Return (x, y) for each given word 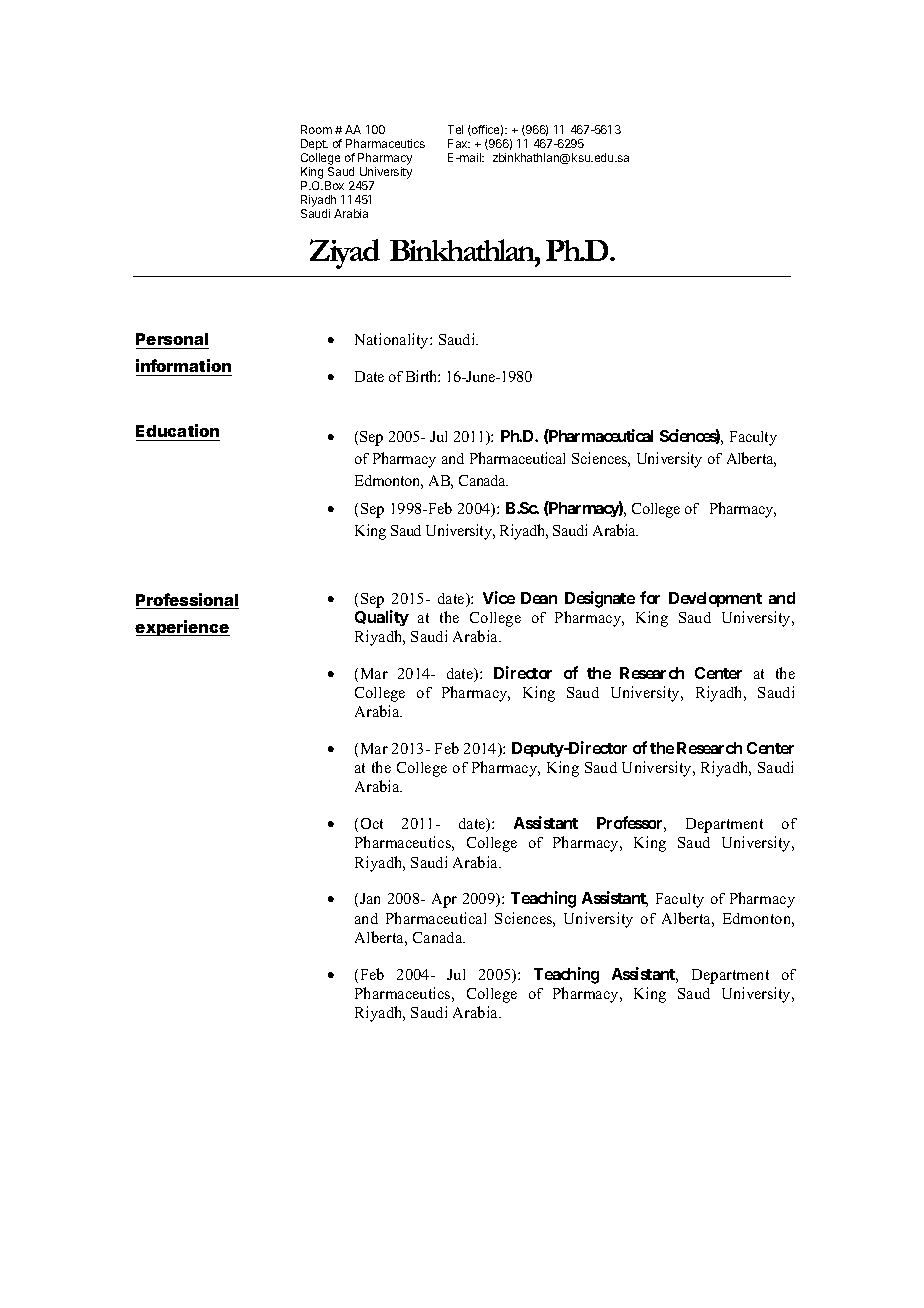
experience (182, 628)
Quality (382, 618)
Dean (539, 598)
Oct (372, 823)
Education (177, 430)
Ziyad (345, 254)
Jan (370, 898)
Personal (172, 339)
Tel (455, 129)
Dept (314, 146)
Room (316, 129)
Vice (499, 597)
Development (715, 599)
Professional (187, 601)
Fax (459, 143)
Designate (600, 599)
